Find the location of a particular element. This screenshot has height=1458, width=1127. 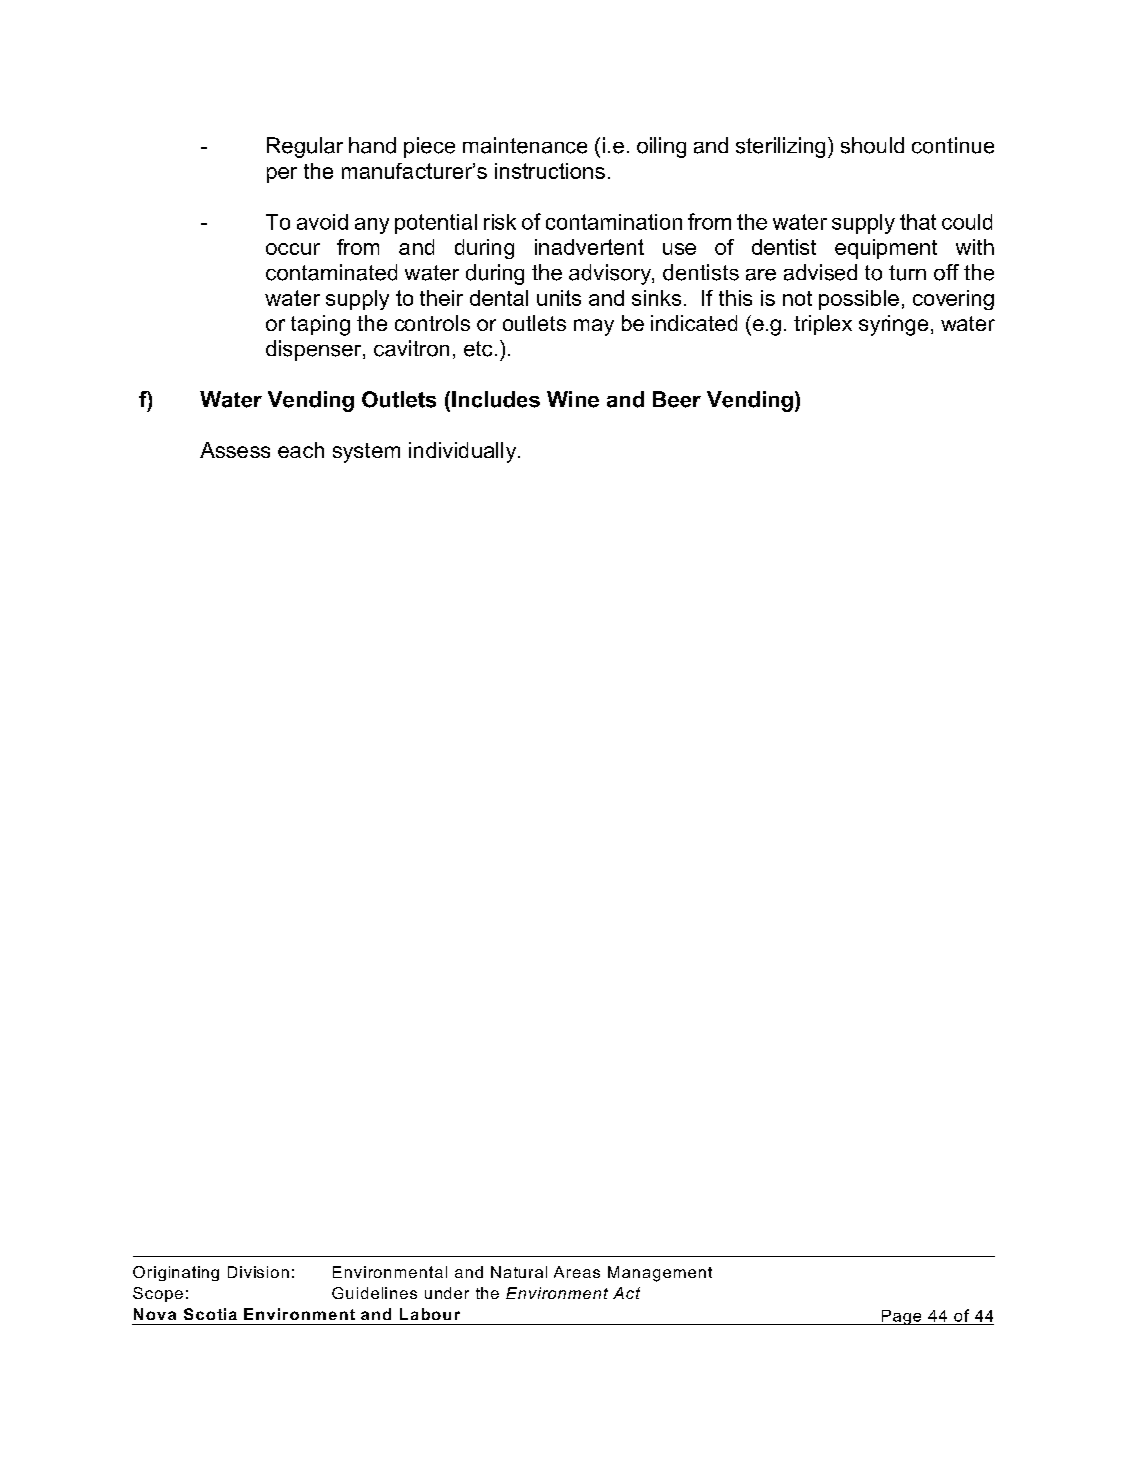

each is located at coordinates (301, 450).
